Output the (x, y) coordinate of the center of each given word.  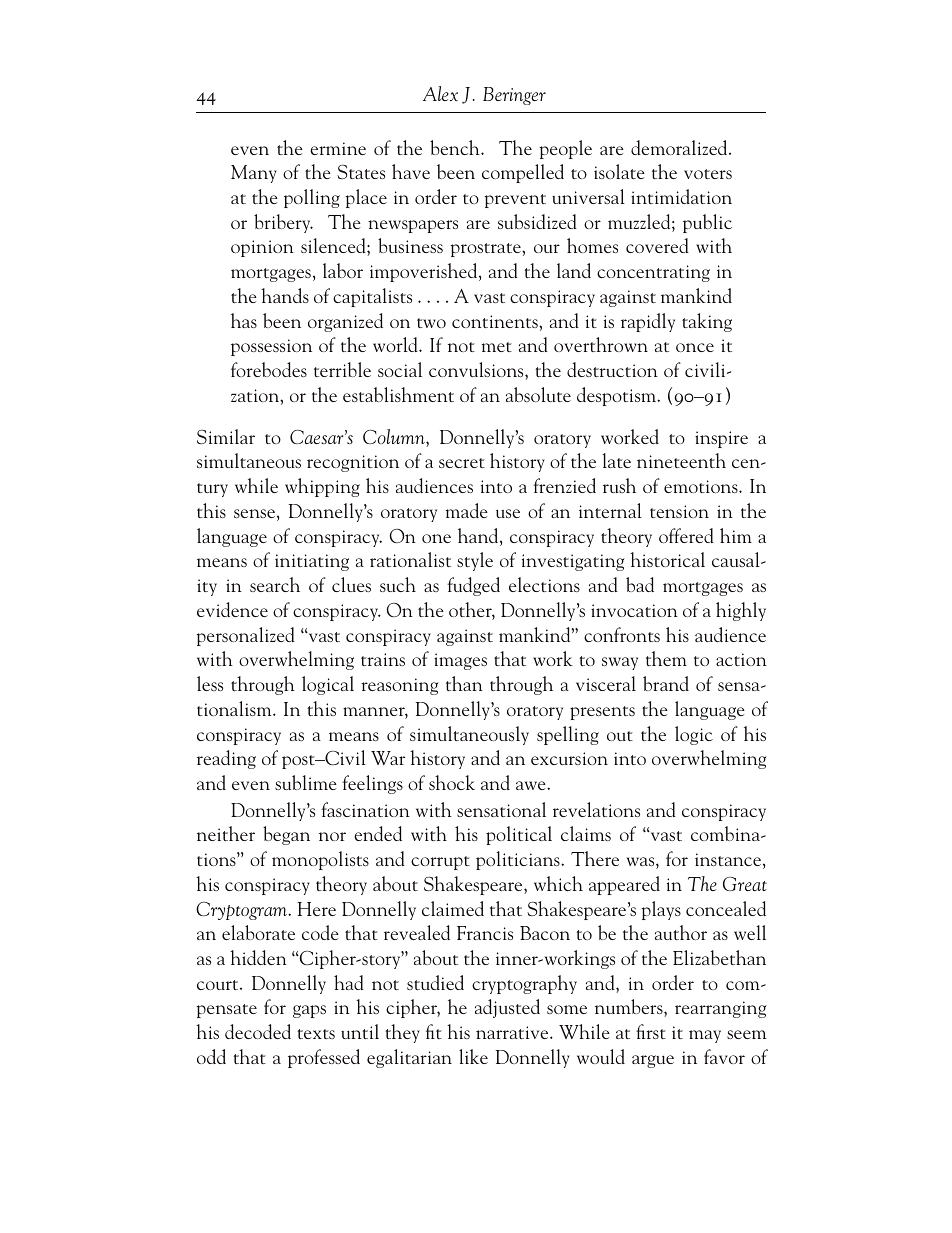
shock (452, 782)
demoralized (680, 147)
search (275, 584)
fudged (473, 586)
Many (254, 174)
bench (456, 147)
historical (667, 559)
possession (271, 347)
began (286, 835)
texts (316, 1034)
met (497, 347)
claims (586, 833)
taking (707, 322)
